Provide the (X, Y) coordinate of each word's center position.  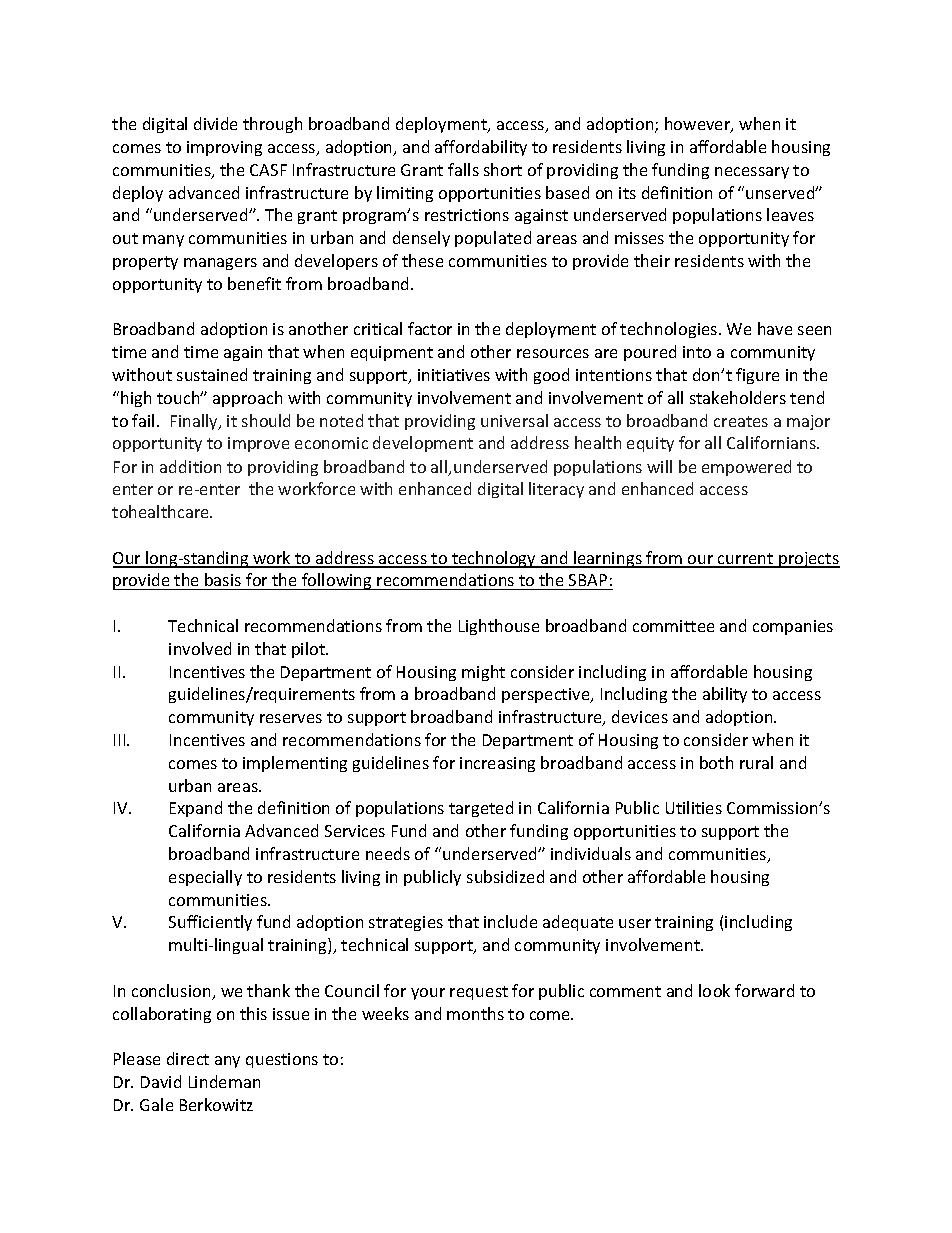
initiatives (454, 375)
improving (224, 148)
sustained (212, 374)
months (475, 1013)
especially (205, 878)
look (714, 990)
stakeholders (738, 397)
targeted (481, 809)
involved (200, 648)
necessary (752, 173)
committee (673, 626)
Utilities (694, 807)
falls (463, 169)
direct (188, 1058)
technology (494, 559)
